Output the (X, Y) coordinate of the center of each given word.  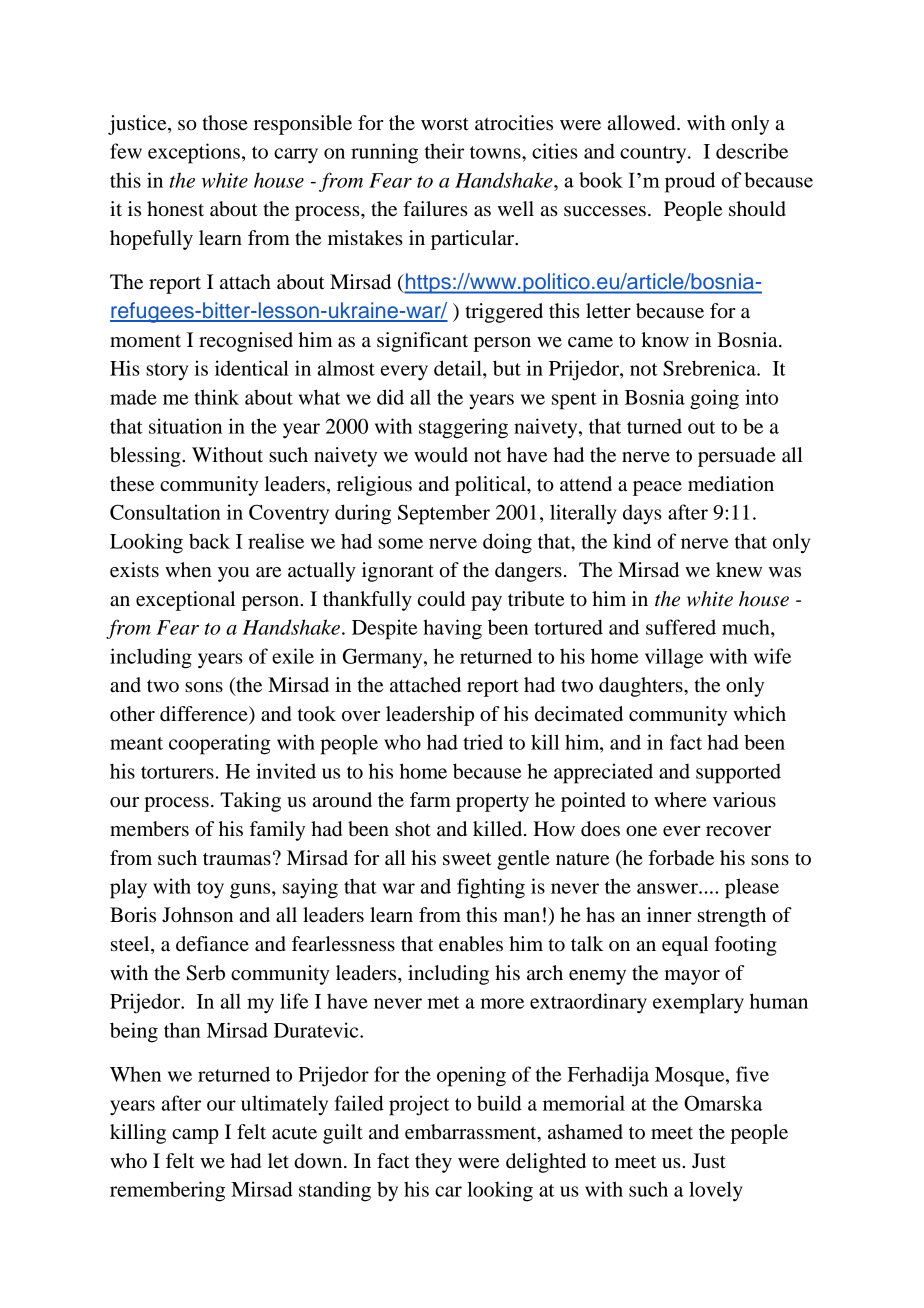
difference (205, 715)
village (674, 658)
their (444, 151)
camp (195, 1136)
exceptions (194, 153)
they (433, 1163)
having (452, 629)
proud (690, 182)
